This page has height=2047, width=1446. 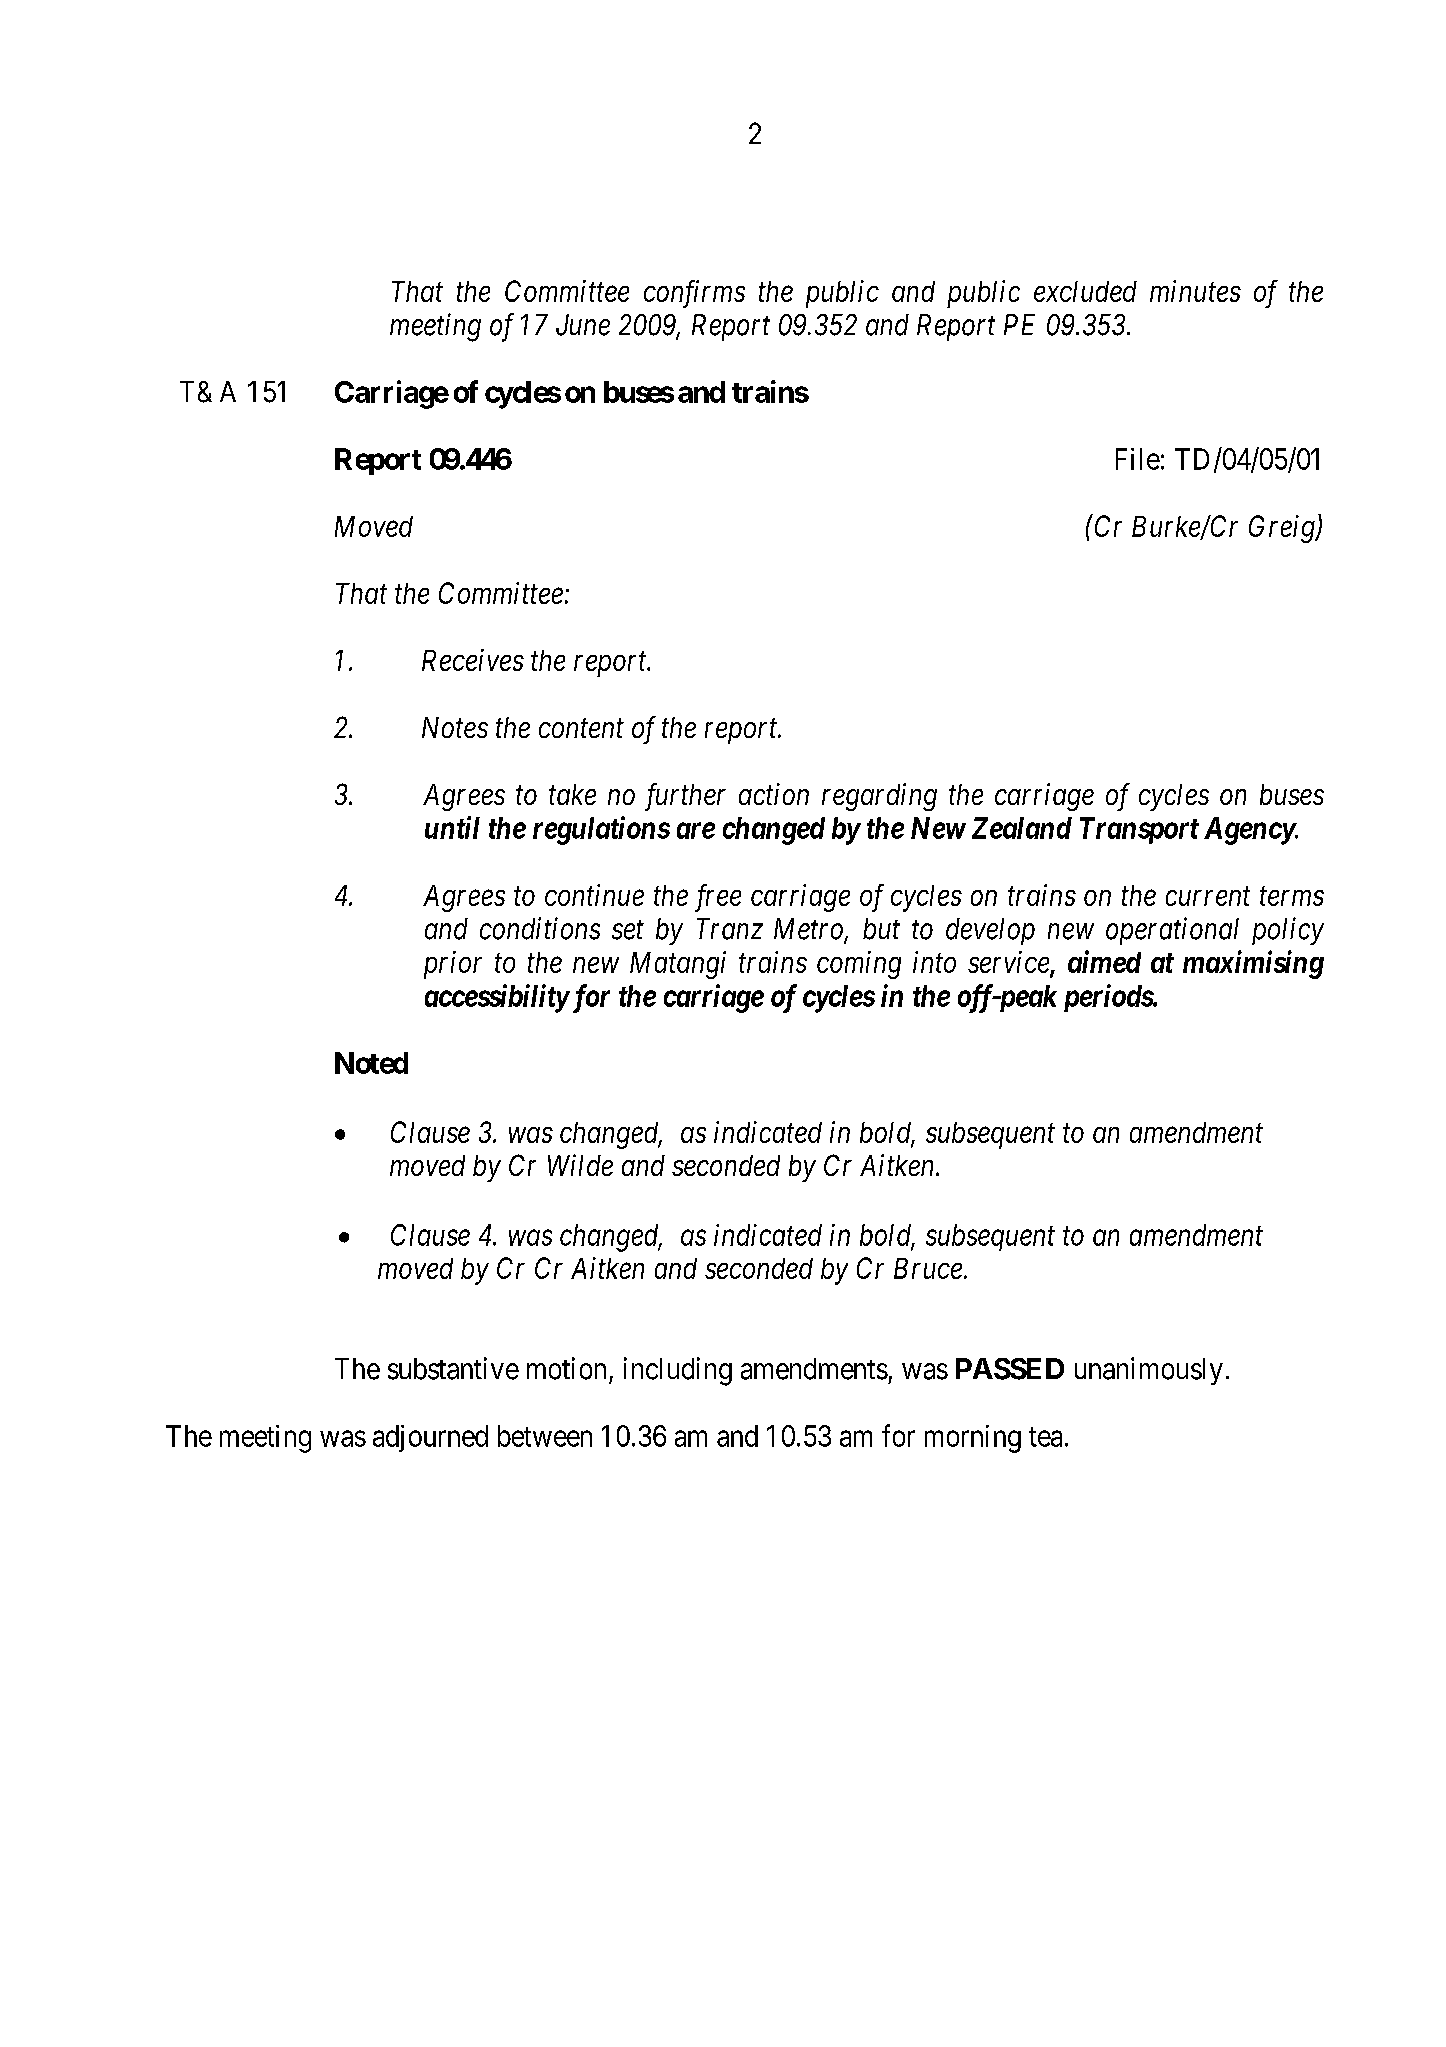 What do you see at coordinates (928, 1268) in the page?
I see `Bruce` at bounding box center [928, 1268].
